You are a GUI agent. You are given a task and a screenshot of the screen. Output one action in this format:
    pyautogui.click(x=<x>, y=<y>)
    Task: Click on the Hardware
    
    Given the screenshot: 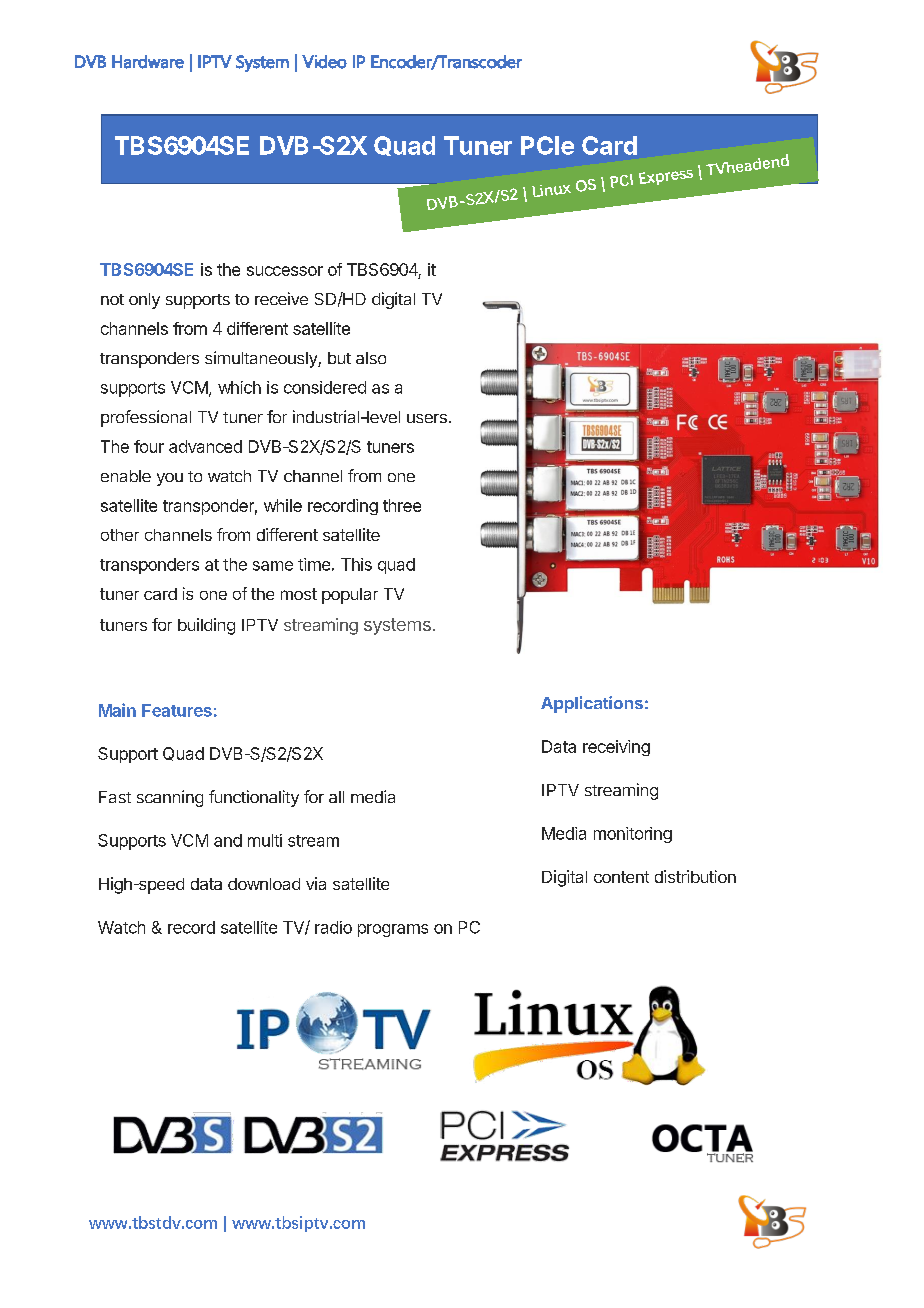 What is the action you would take?
    pyautogui.click(x=148, y=62)
